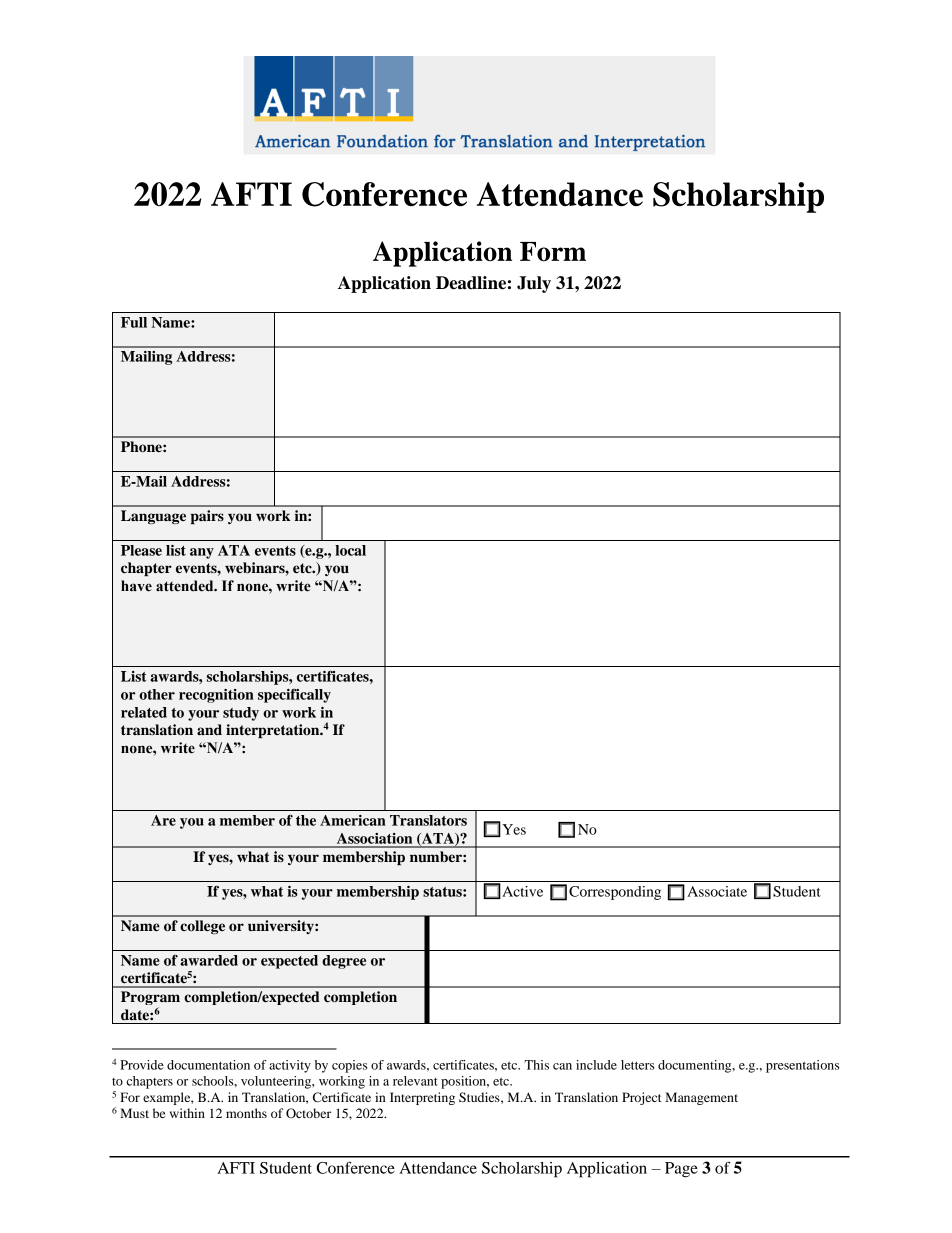 The width and height of the page is (952, 1233). What do you see at coordinates (428, 820) in the page?
I see `Translators` at bounding box center [428, 820].
